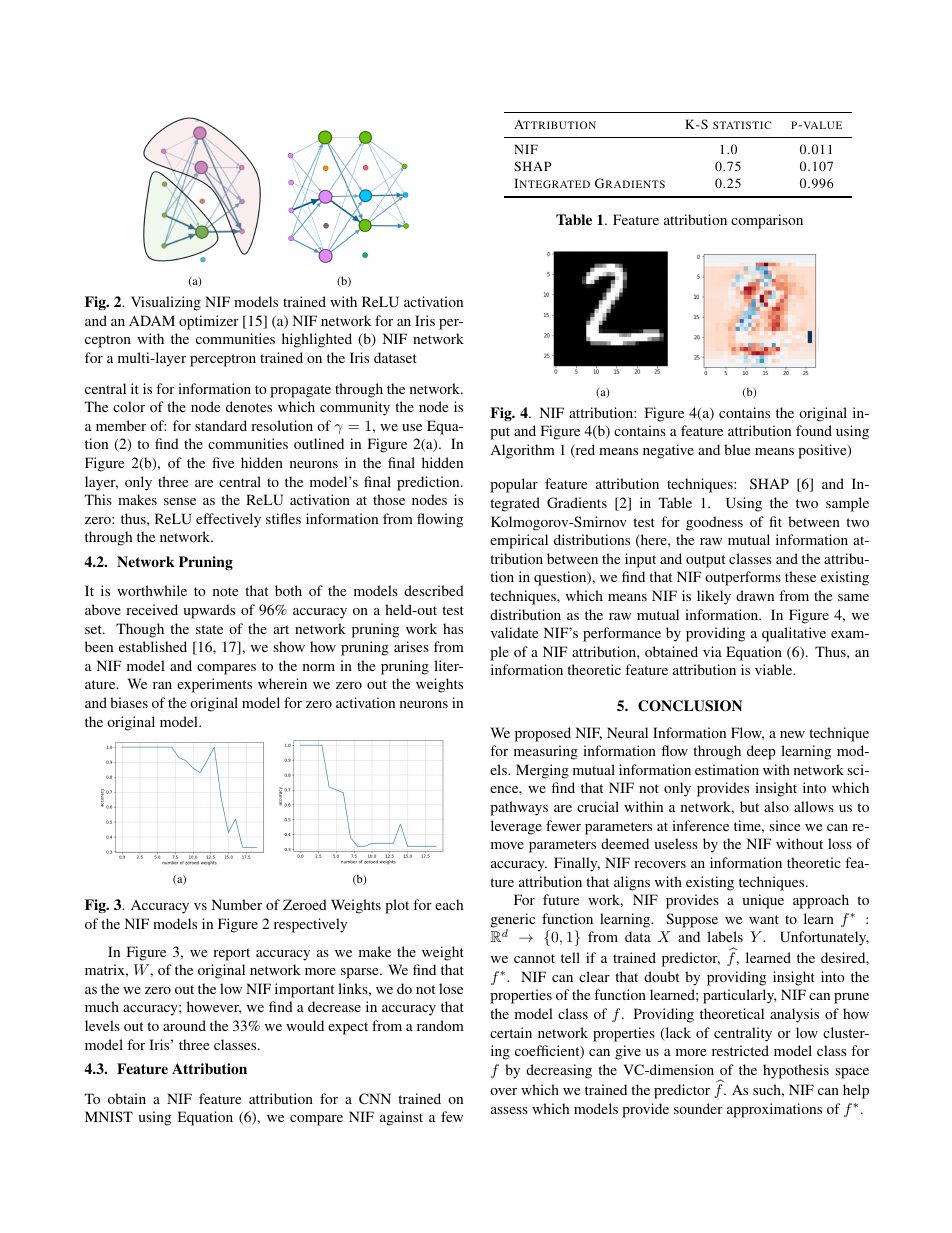  I want to click on state, so click(209, 629).
